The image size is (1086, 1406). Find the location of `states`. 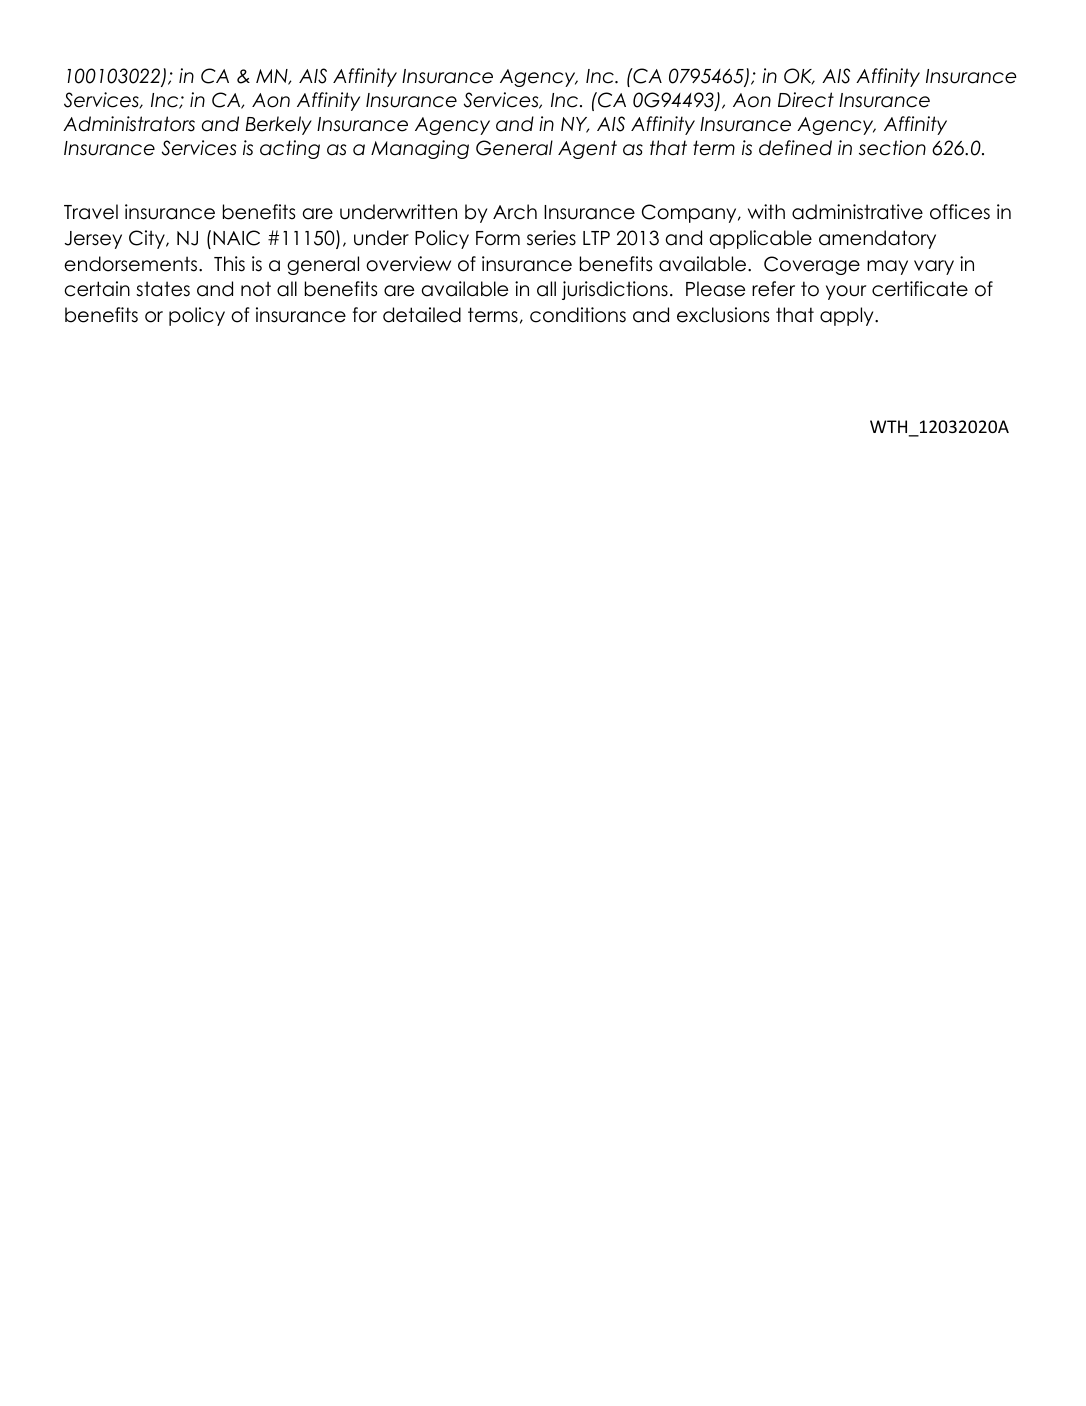

states is located at coordinates (163, 289).
